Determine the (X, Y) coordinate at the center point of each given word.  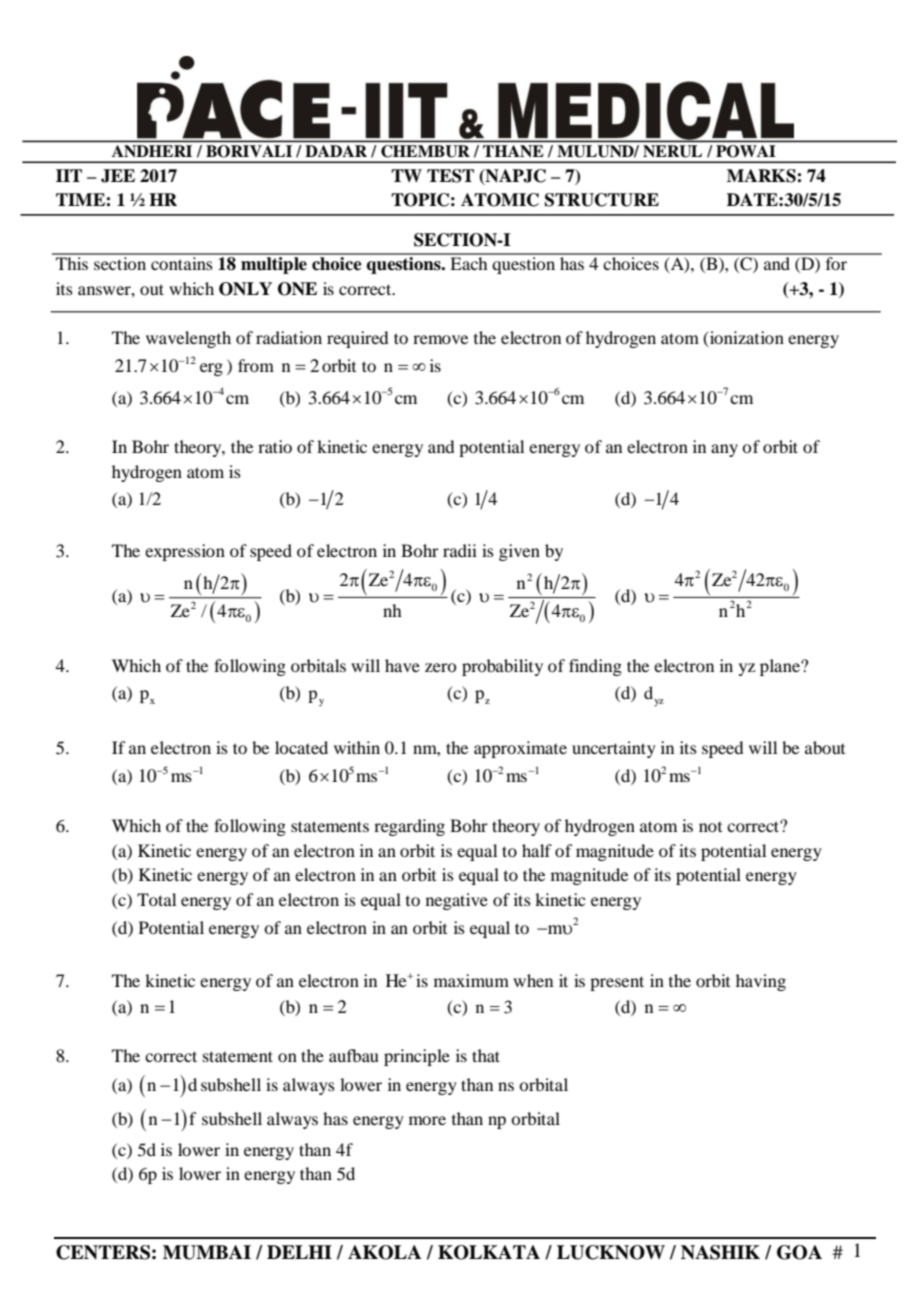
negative (457, 901)
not (710, 827)
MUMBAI (207, 1252)
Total (156, 899)
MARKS (762, 176)
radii (460, 550)
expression (185, 552)
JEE (118, 176)
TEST (450, 176)
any (724, 450)
